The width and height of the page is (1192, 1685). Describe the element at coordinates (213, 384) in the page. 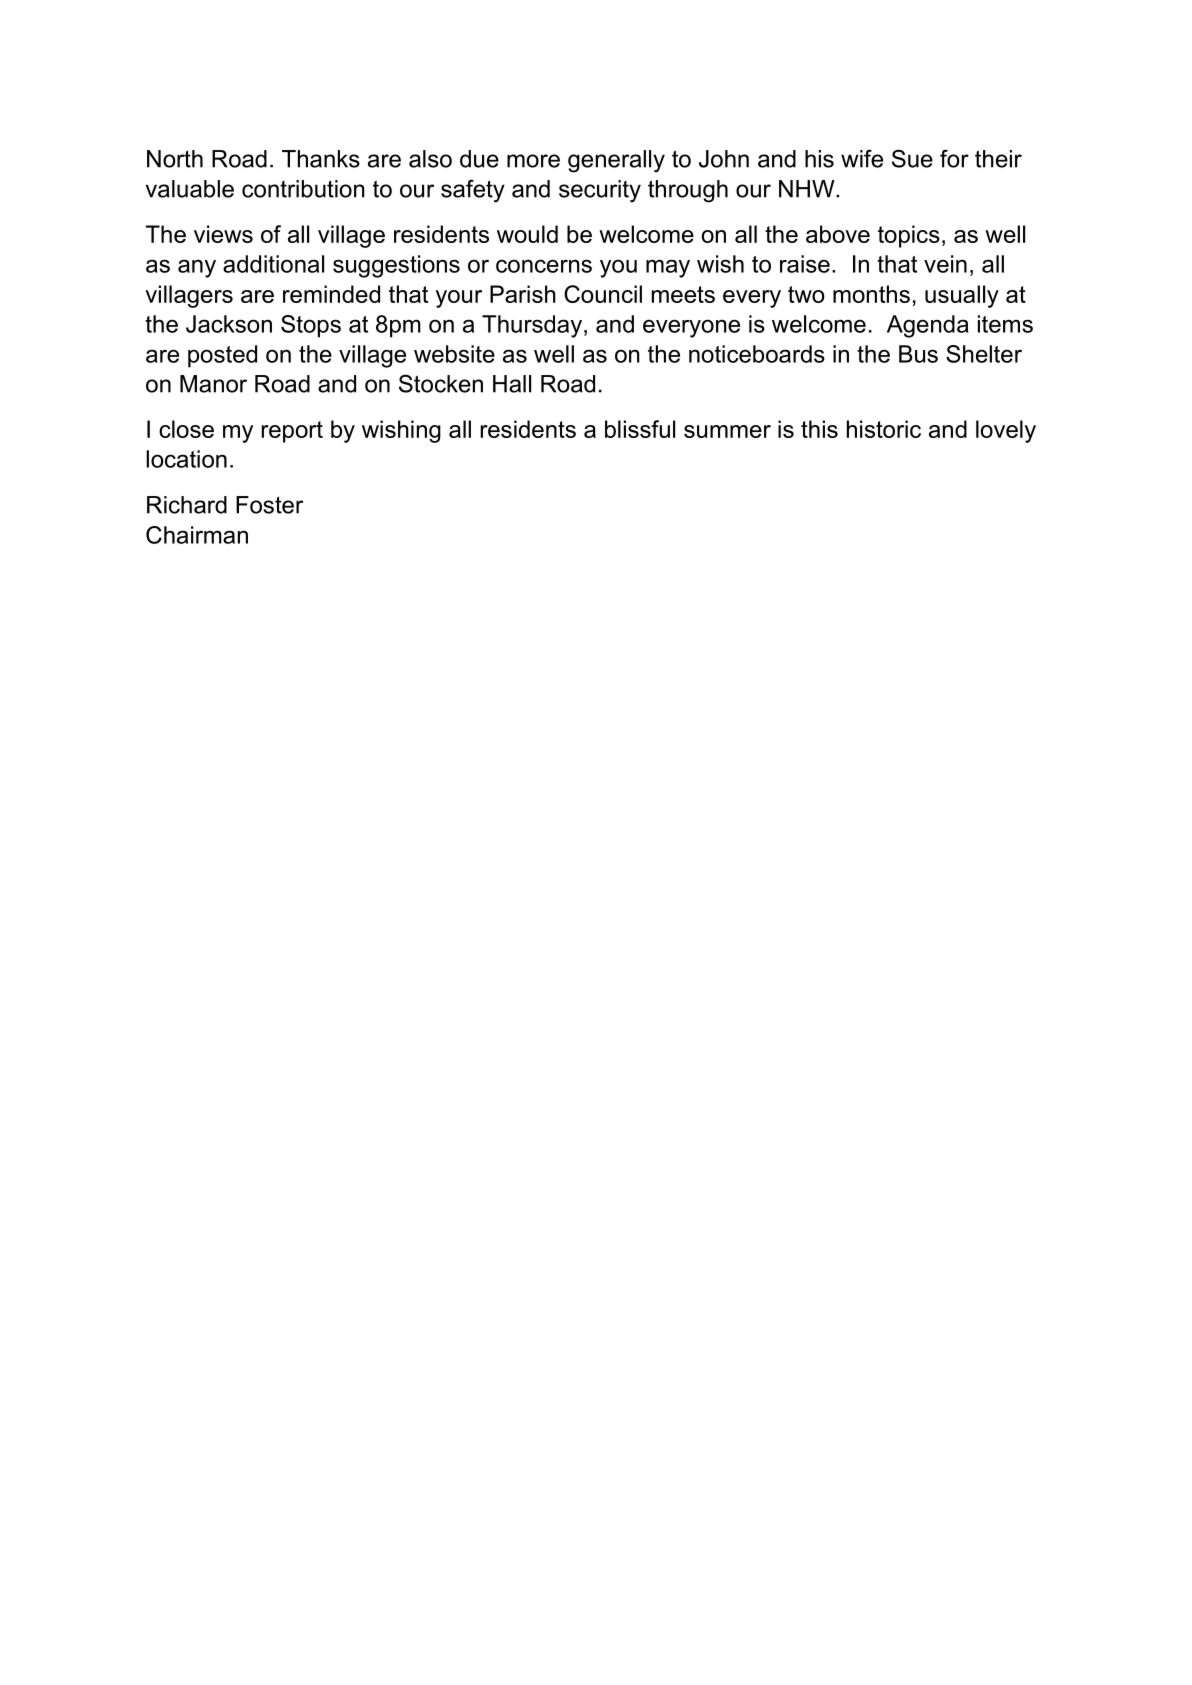

I see `Manor` at that location.
